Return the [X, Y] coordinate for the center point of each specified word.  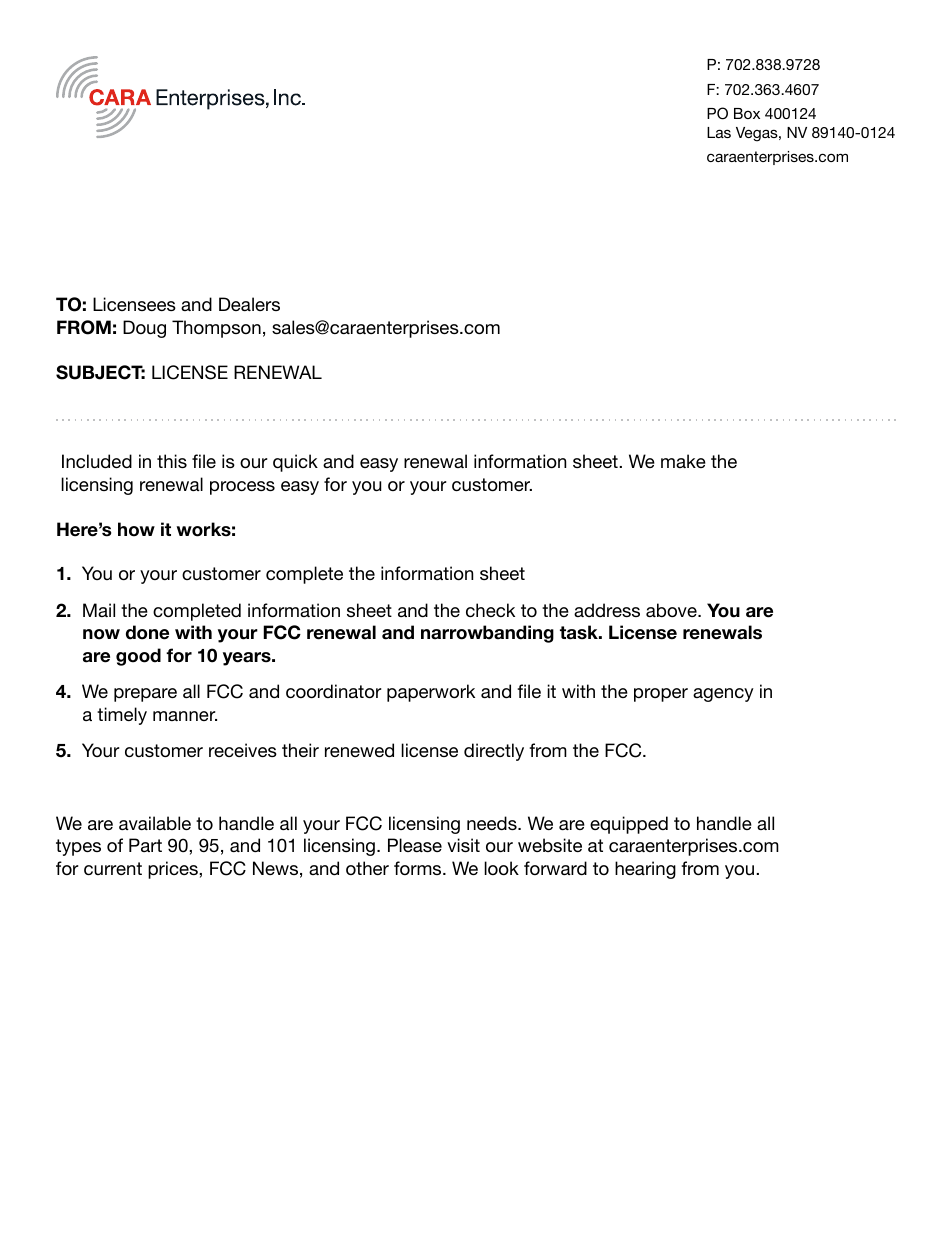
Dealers [249, 304]
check [490, 610]
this [172, 461]
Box [747, 113]
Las [719, 132]
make [683, 461]
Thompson [216, 329]
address [607, 610]
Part [145, 845]
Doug [144, 329]
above [672, 610]
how [136, 529]
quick [295, 463]
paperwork [431, 693]
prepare [145, 695]
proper [661, 695]
